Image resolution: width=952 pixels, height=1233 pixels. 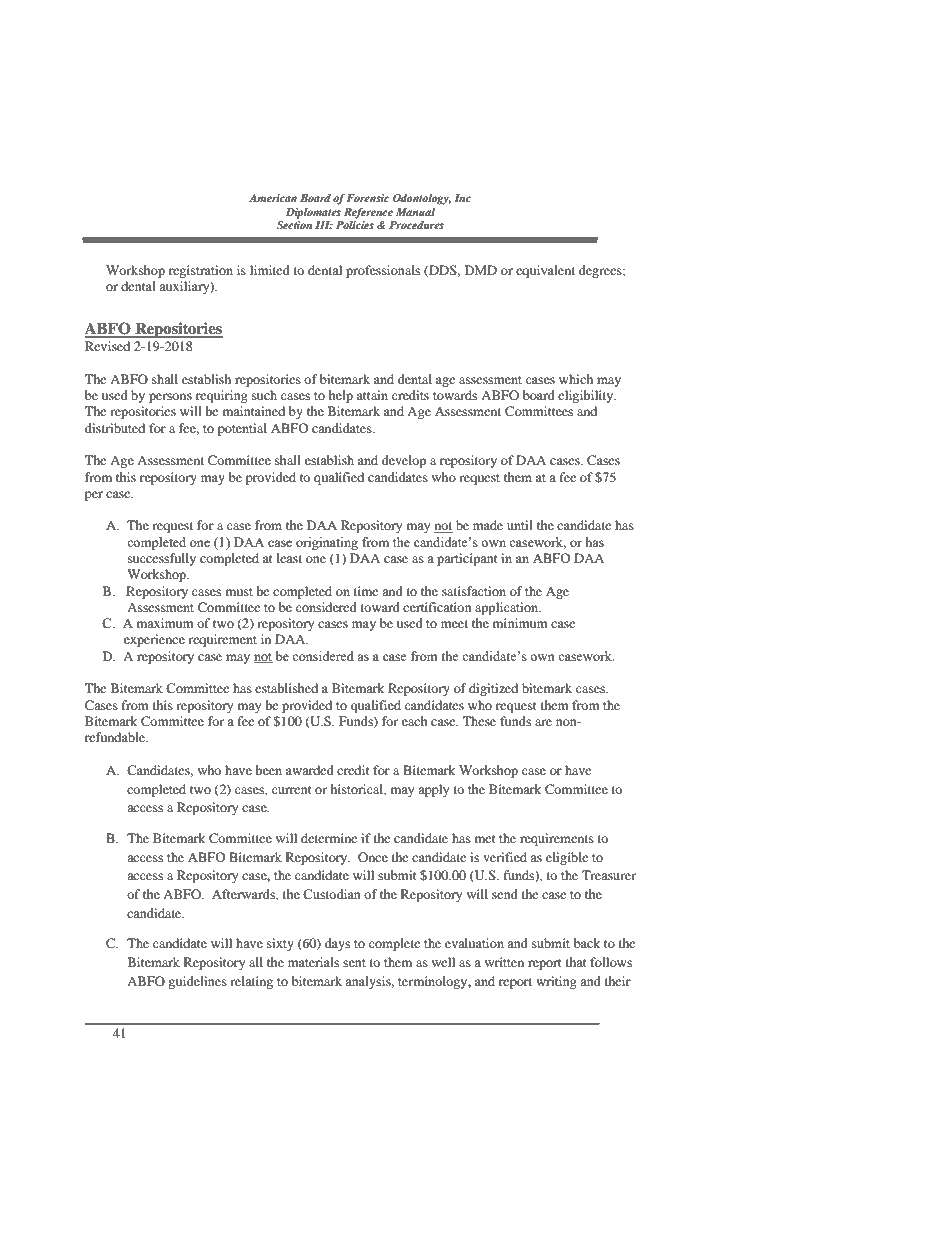 I want to click on experience, so click(x=154, y=640).
